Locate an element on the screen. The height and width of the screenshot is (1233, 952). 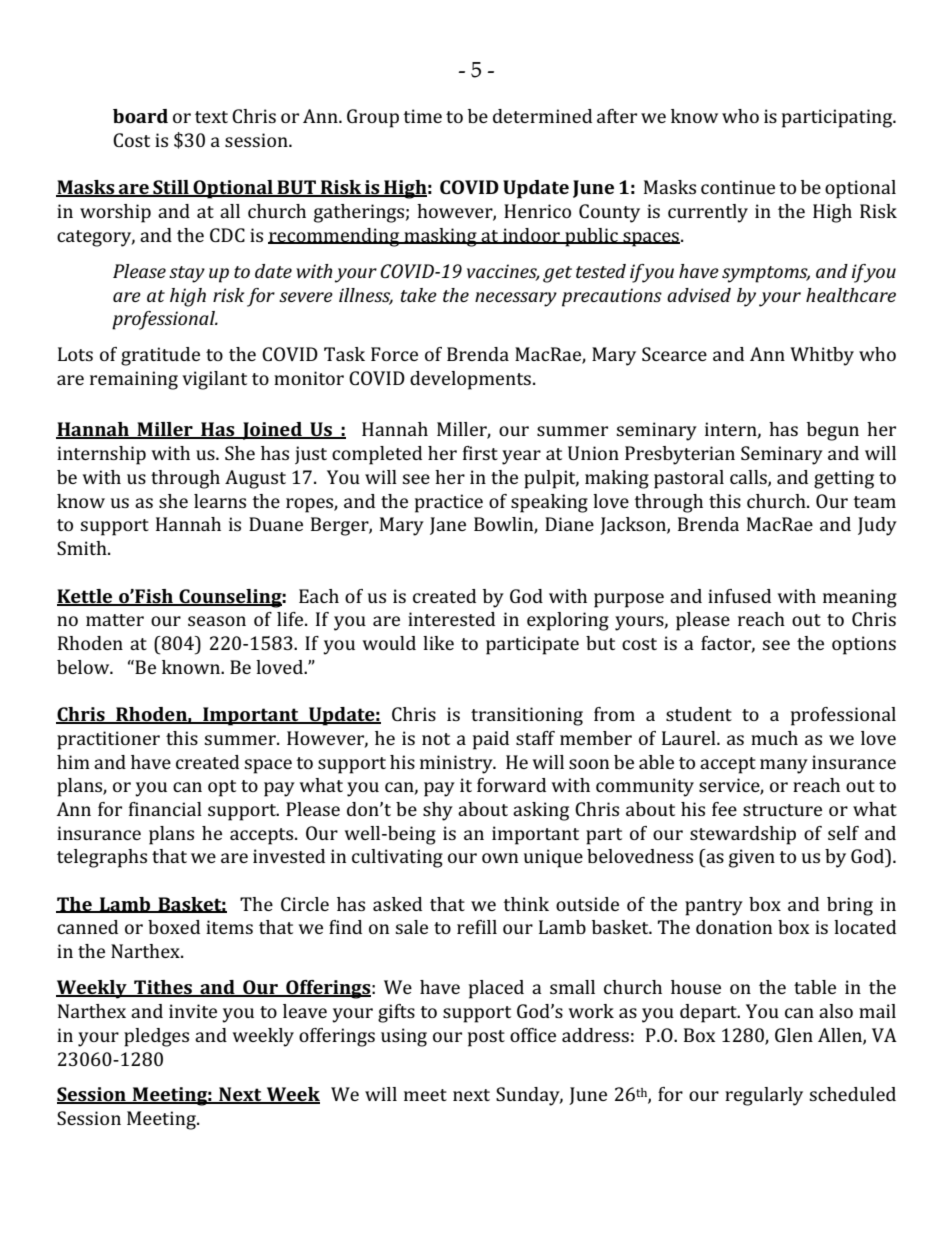
calls is located at coordinates (749, 478).
